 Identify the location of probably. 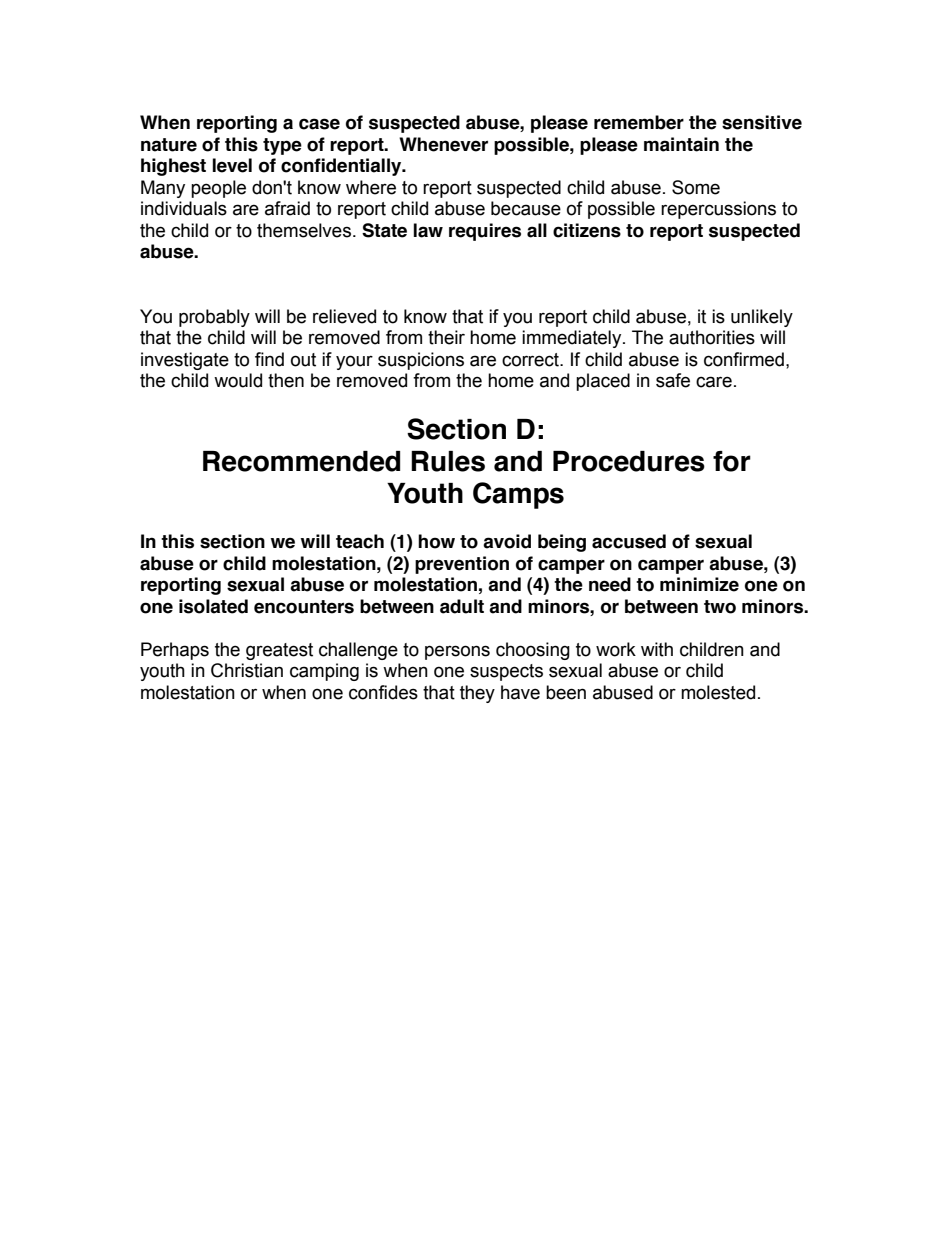
(214, 318).
